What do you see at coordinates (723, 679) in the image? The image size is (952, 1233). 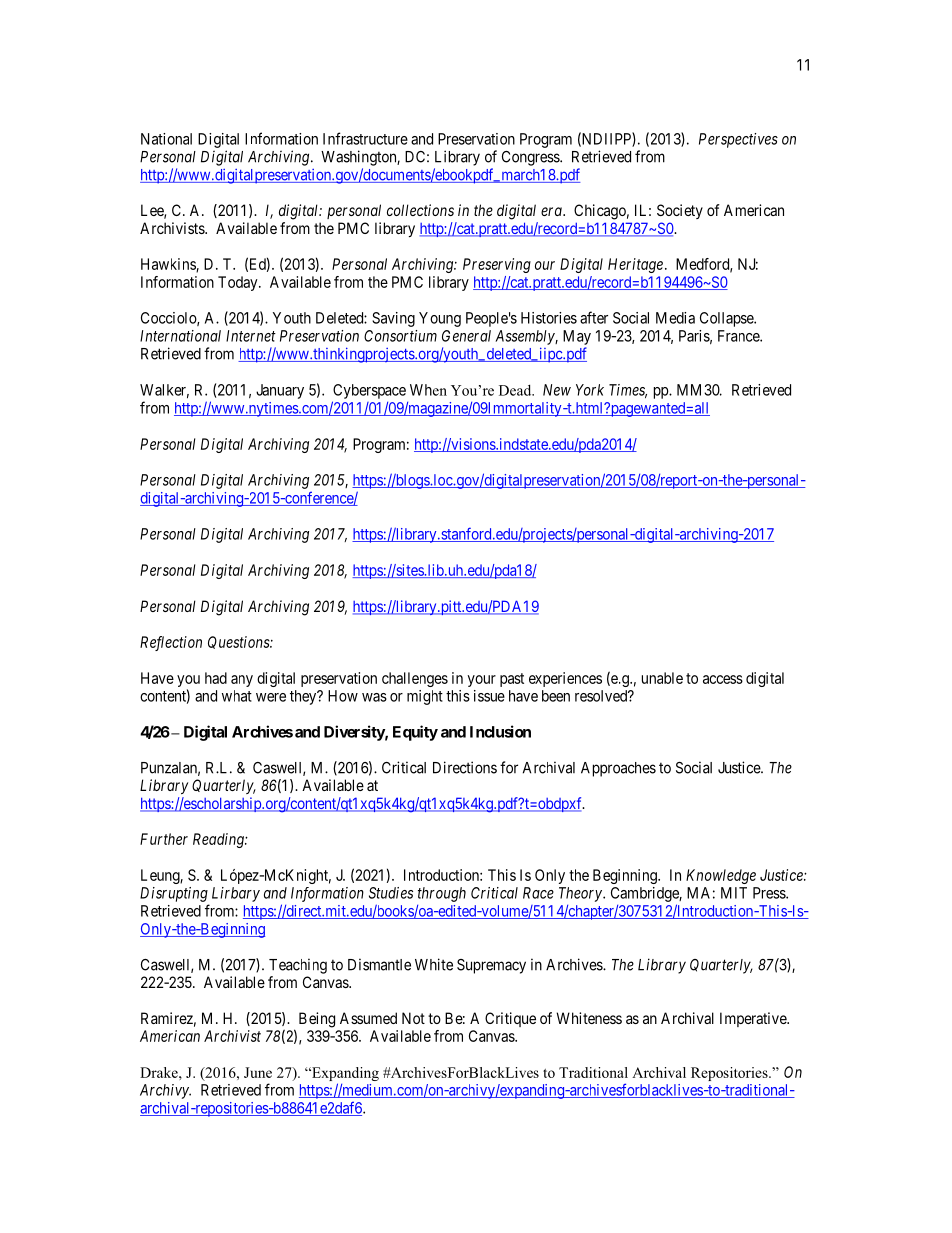 I see `access` at bounding box center [723, 679].
